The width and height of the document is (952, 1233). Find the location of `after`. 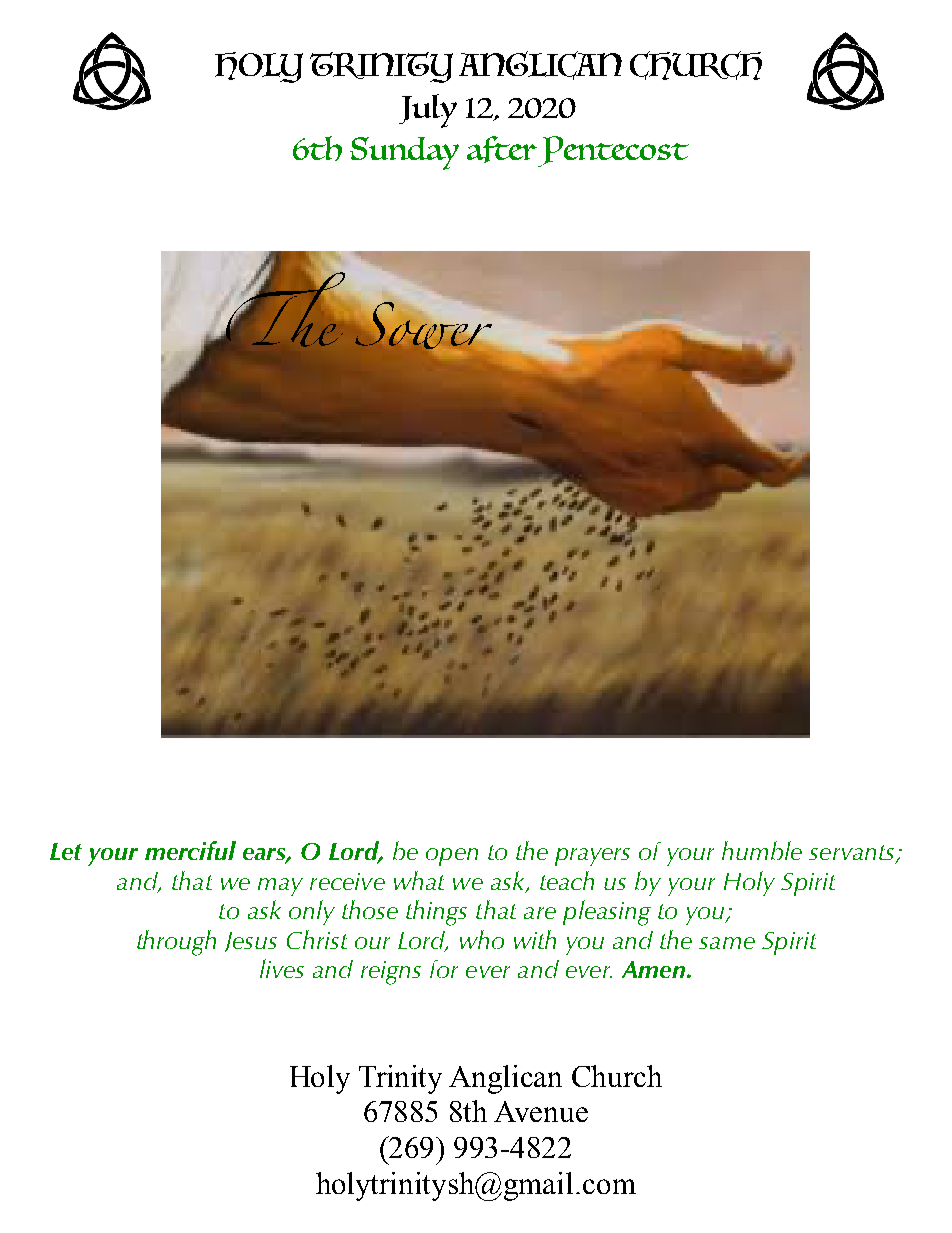

after is located at coordinates (502, 149).
